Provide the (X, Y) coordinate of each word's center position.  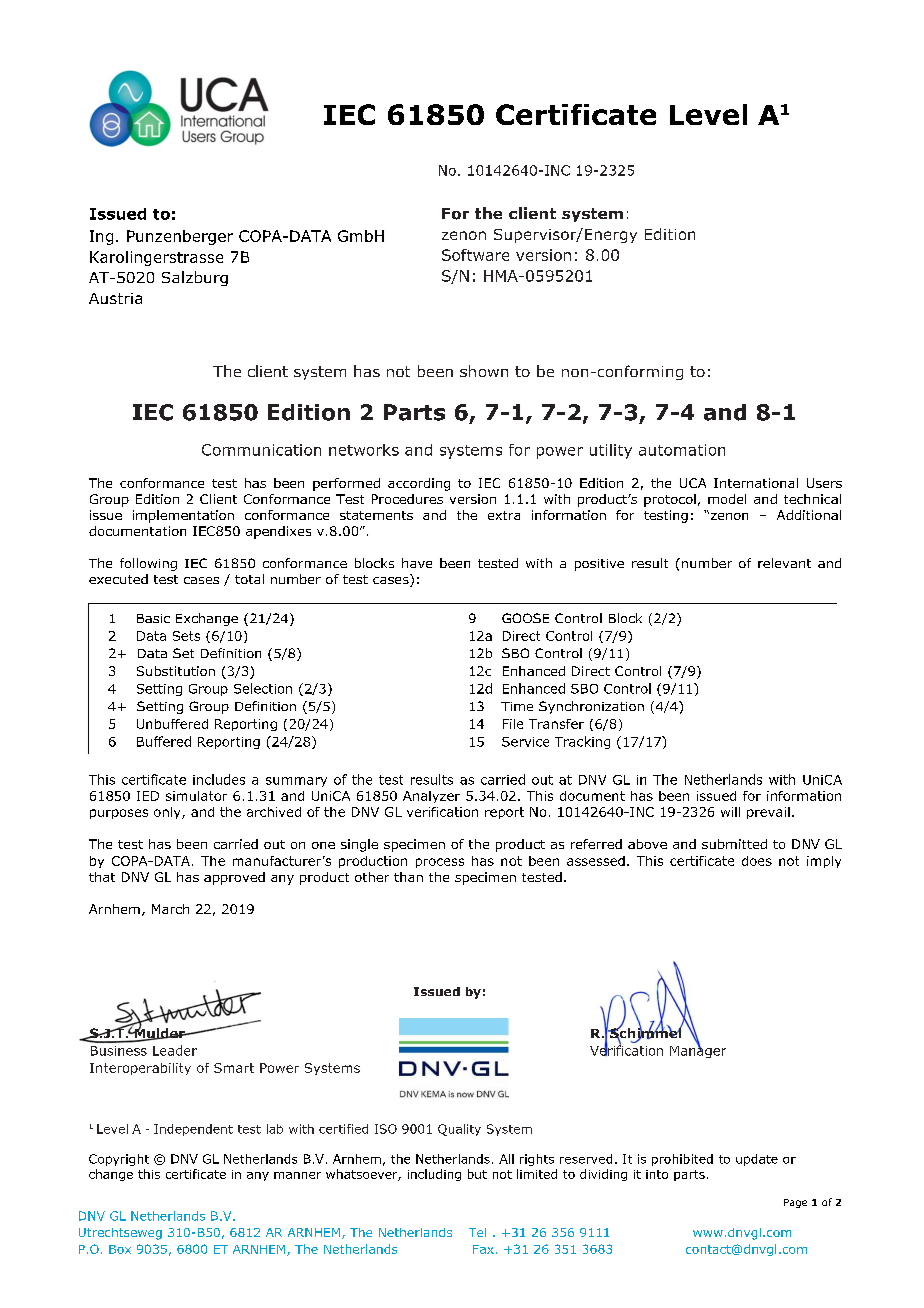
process (440, 863)
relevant (784, 563)
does (757, 861)
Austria (115, 298)
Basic (153, 618)
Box (120, 1249)
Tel (477, 1232)
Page (795, 1203)
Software (475, 255)
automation (682, 450)
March (170, 909)
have (417, 563)
